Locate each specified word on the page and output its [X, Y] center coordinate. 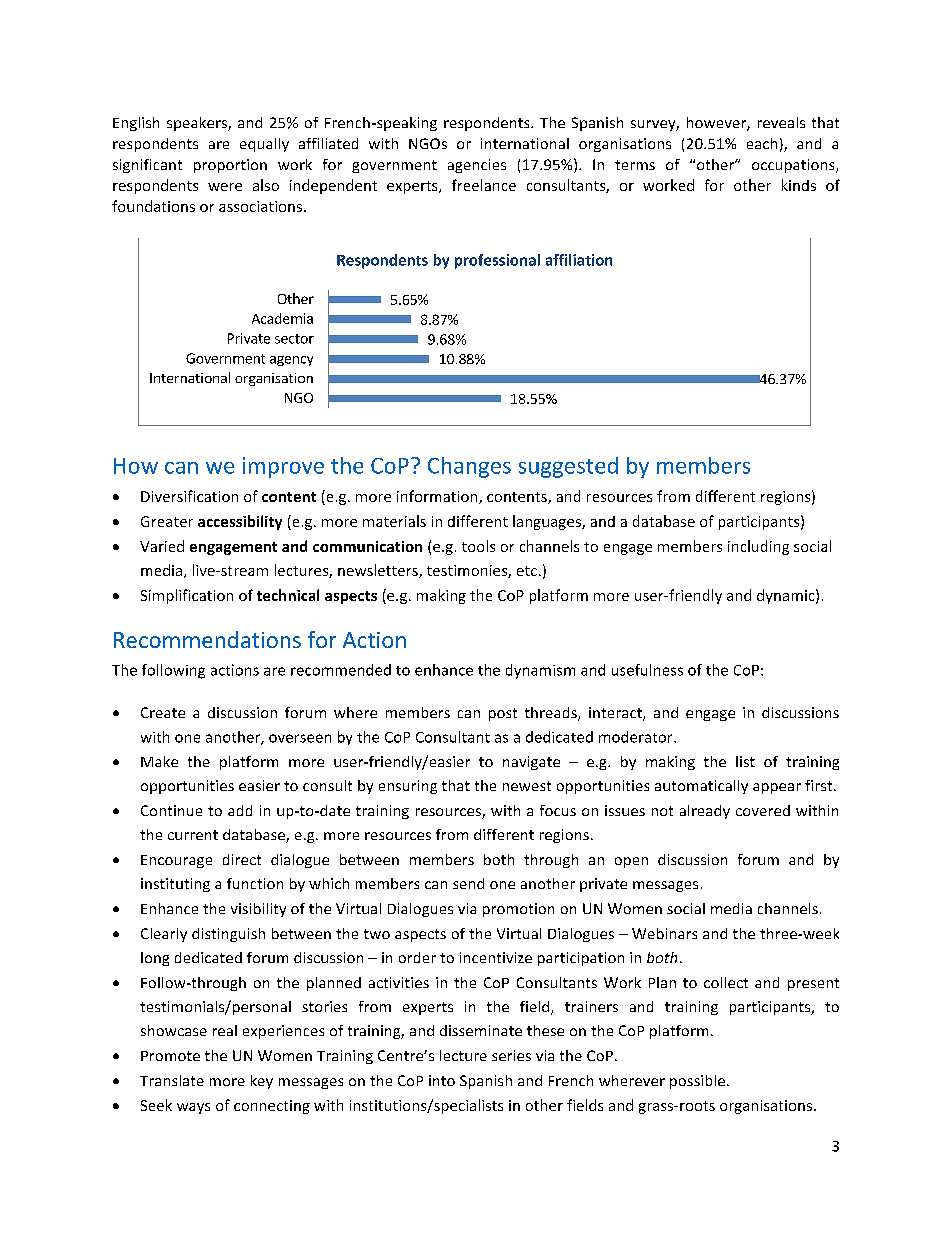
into [442, 1080]
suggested [568, 467]
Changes [469, 467]
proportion [230, 166]
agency [291, 361]
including [758, 547]
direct [242, 859]
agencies [477, 166]
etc [527, 571]
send [468, 883]
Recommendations [207, 639]
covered [763, 810]
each [762, 143]
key [262, 1082]
